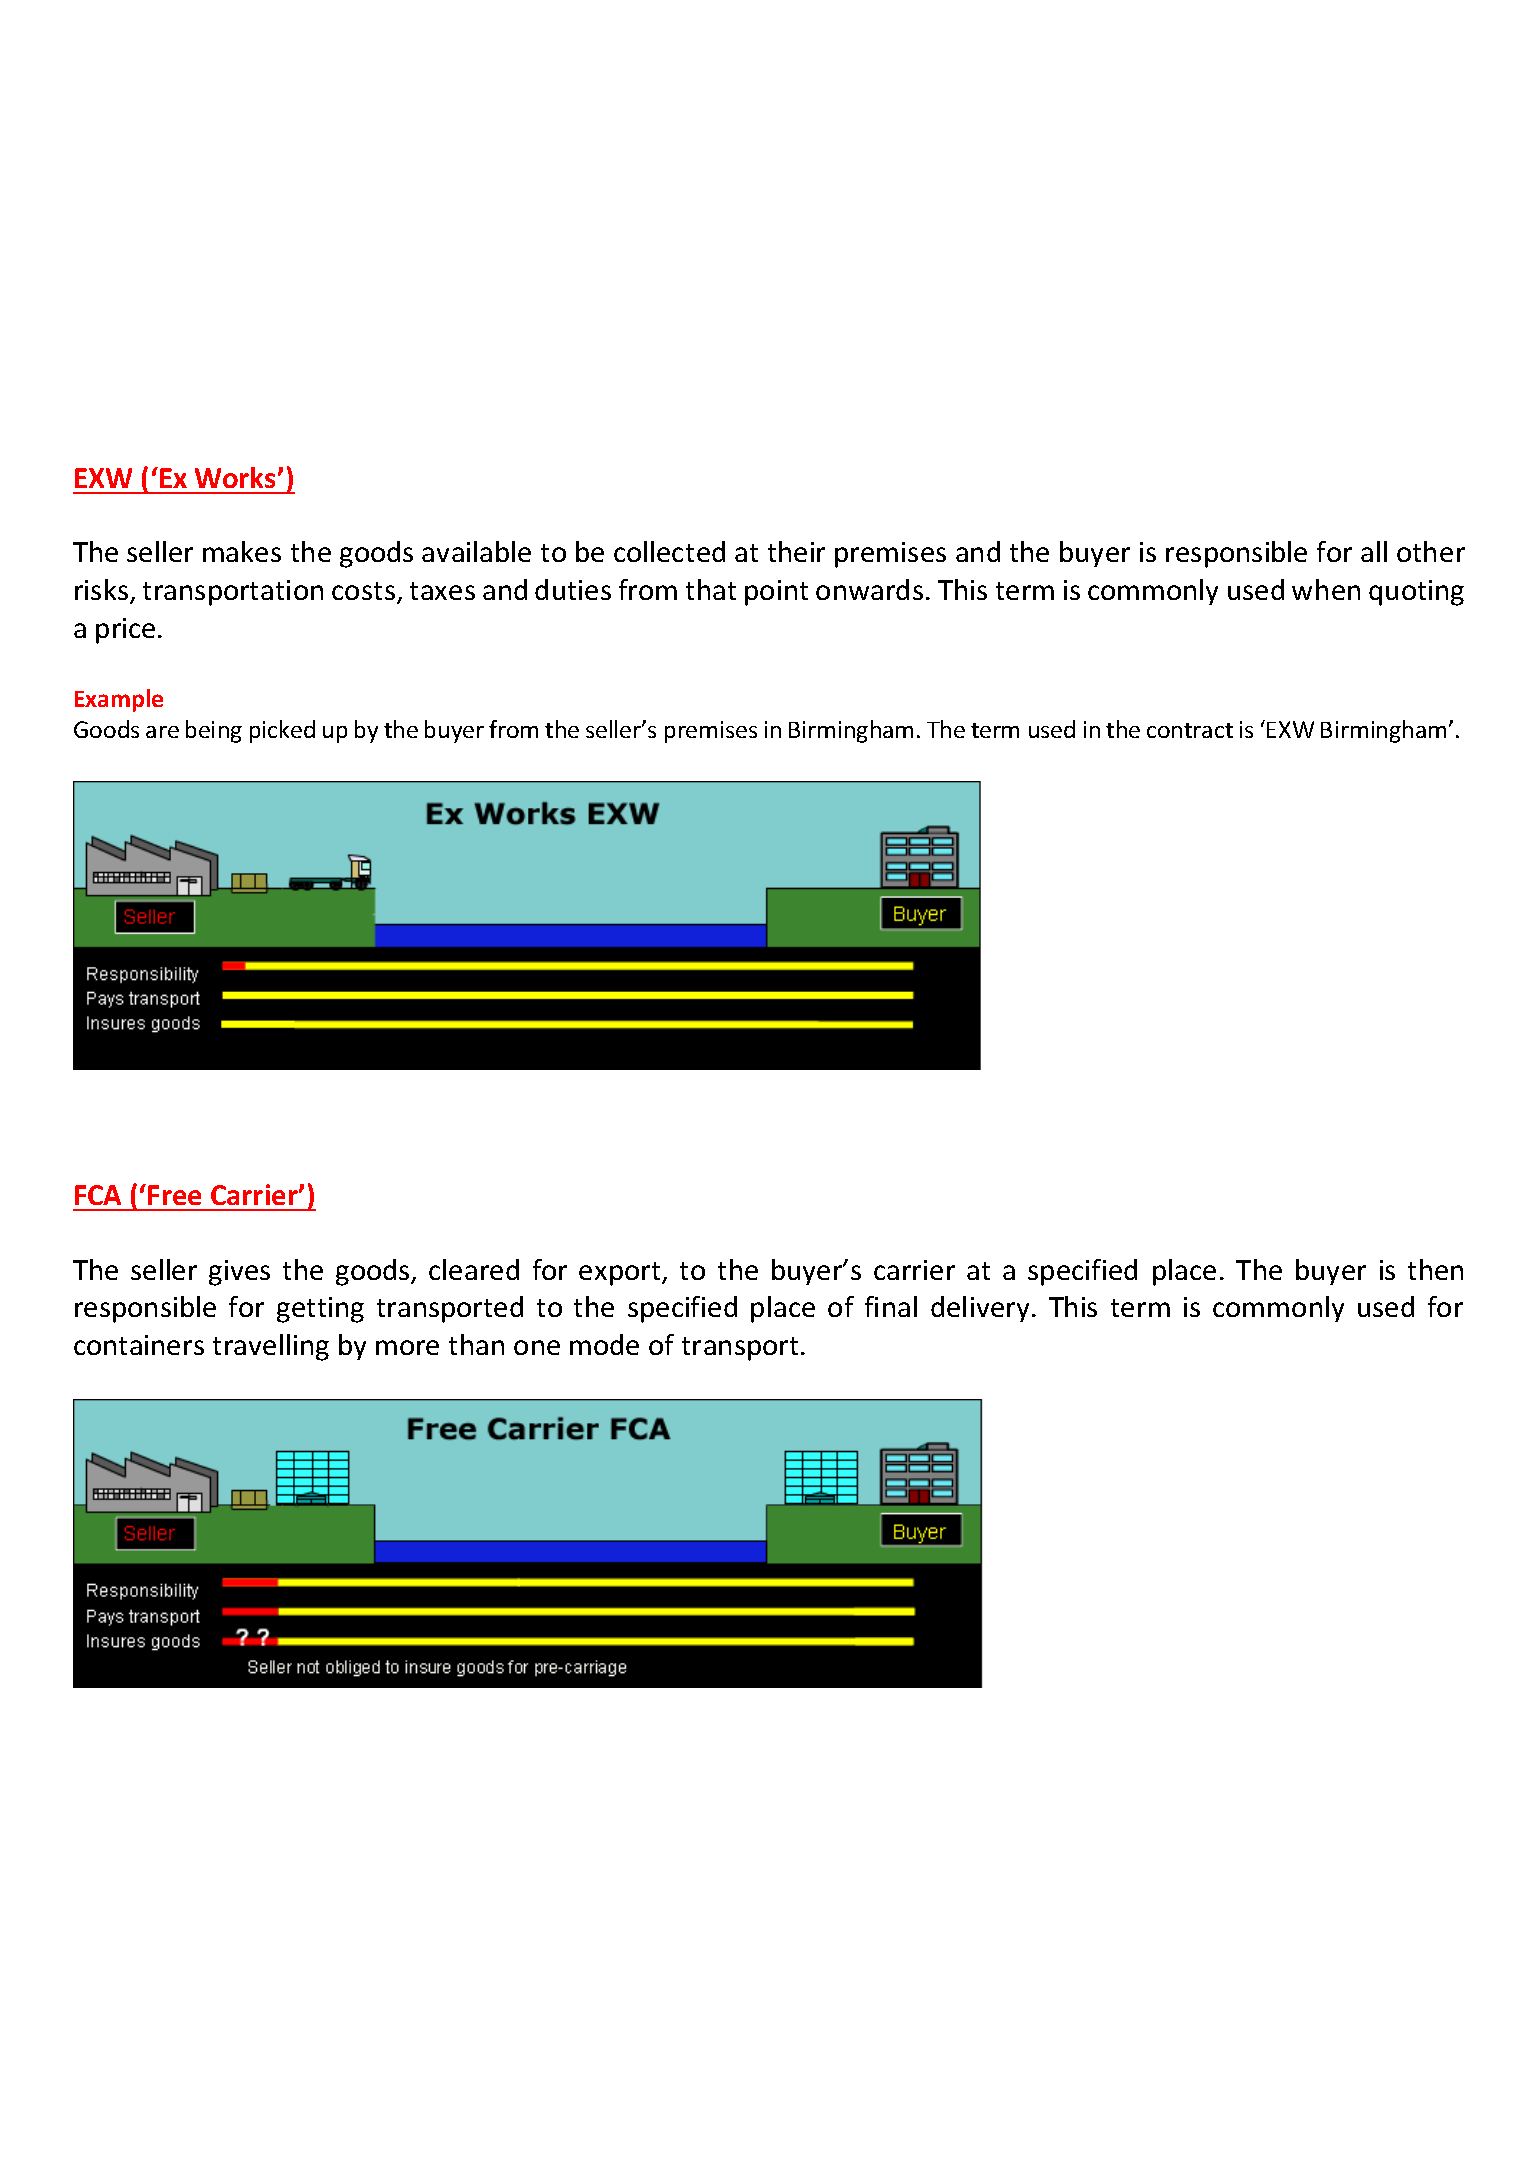 Image resolution: width=1539 pixels, height=2176 pixels. Describe the element at coordinates (980, 1309) in the document. I see `delivery` at that location.
